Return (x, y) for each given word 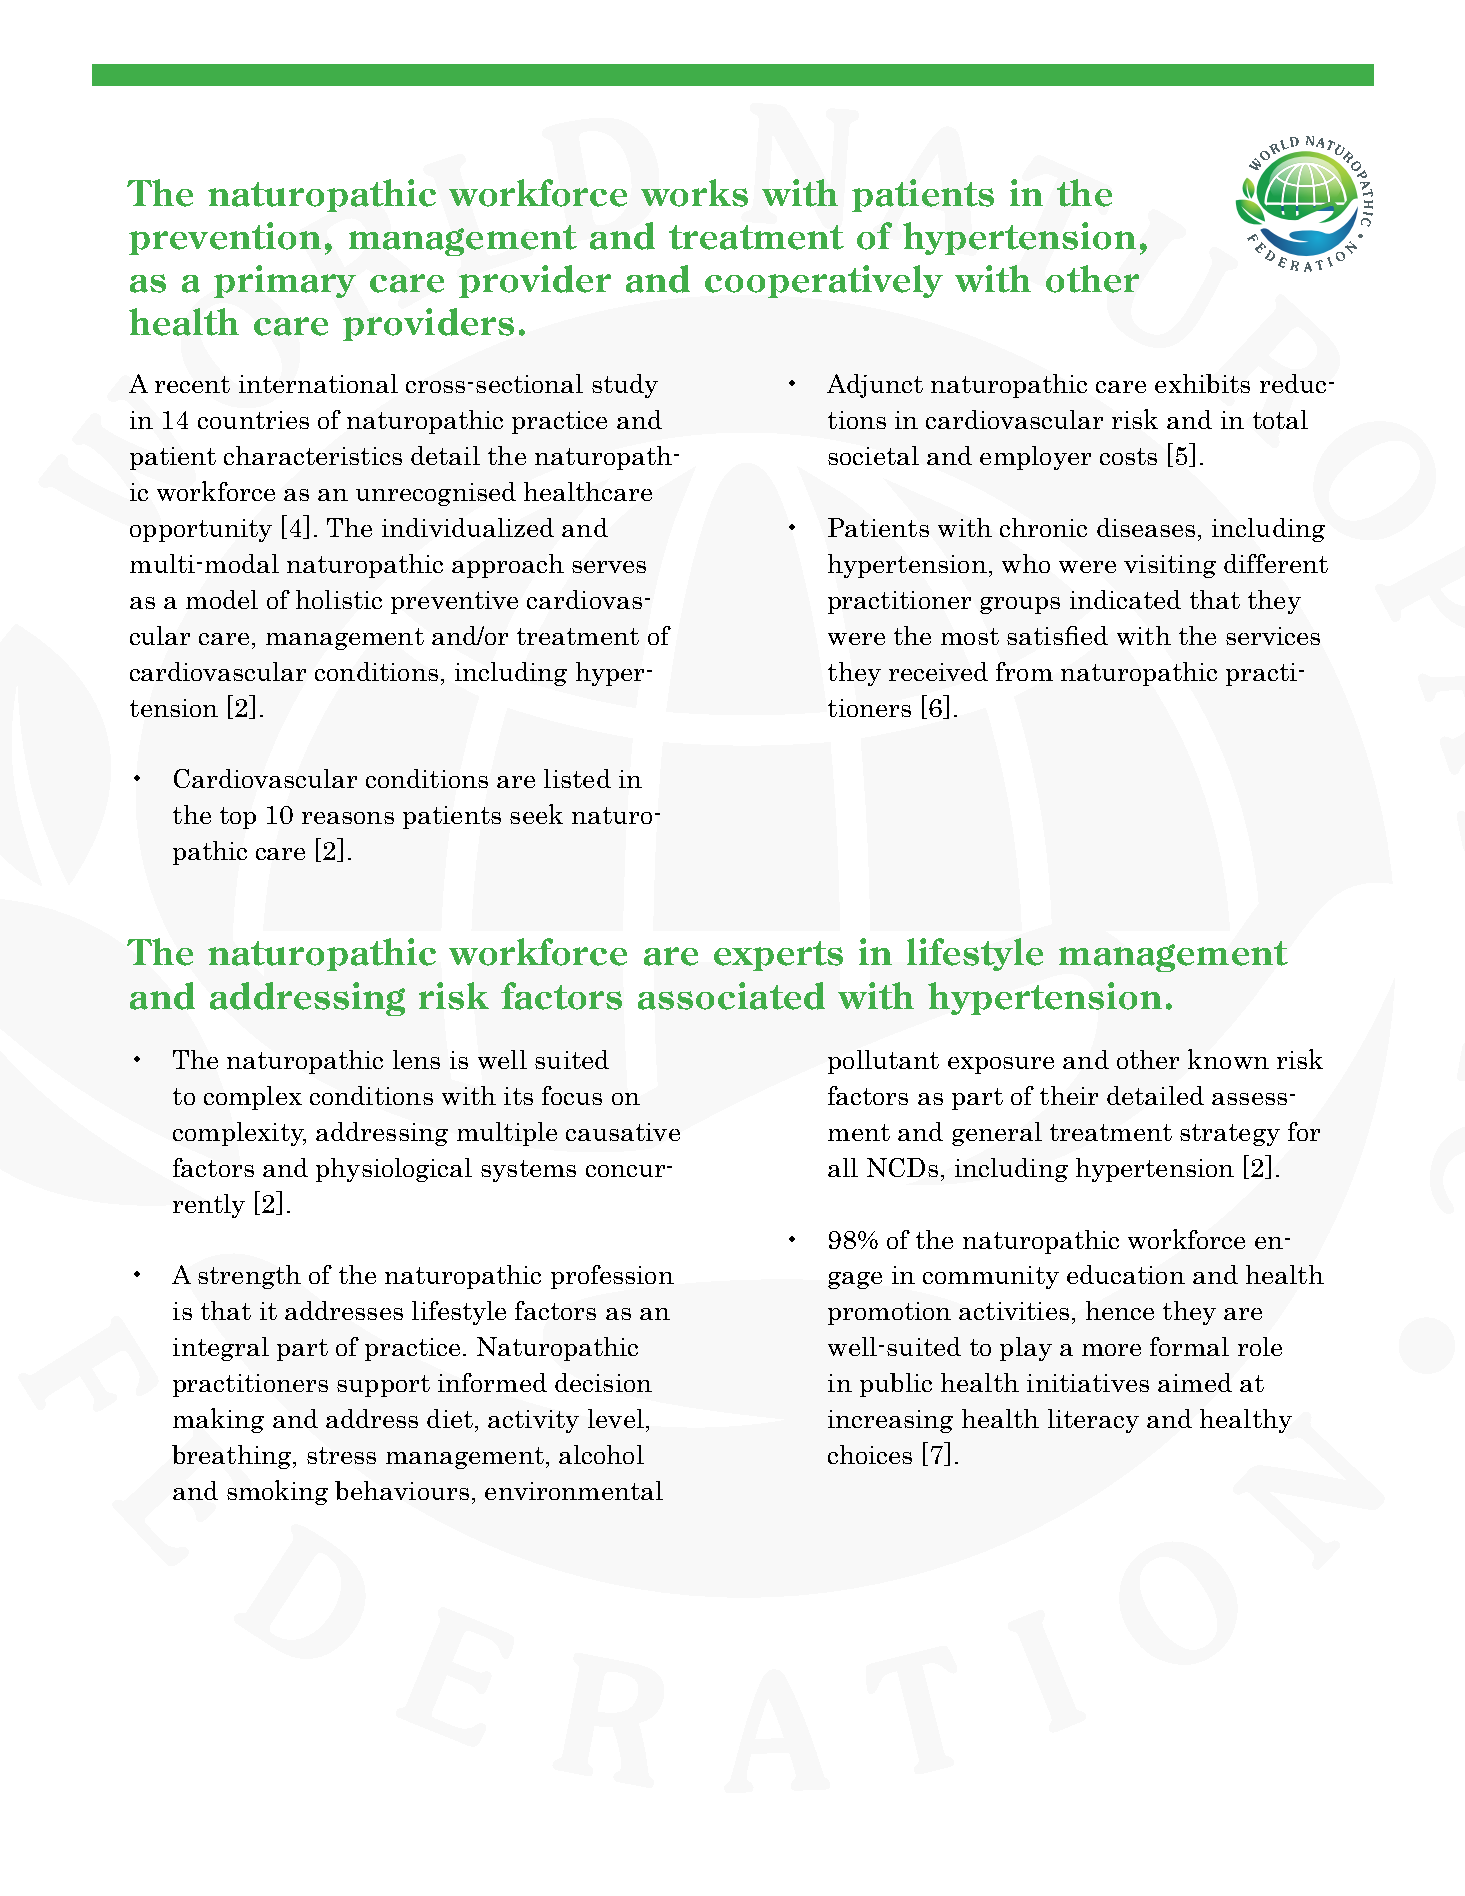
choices (870, 1454)
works (694, 193)
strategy (1230, 1135)
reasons (348, 818)
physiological (394, 1170)
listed (577, 778)
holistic (339, 599)
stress (341, 1455)
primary (285, 281)
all (843, 1167)
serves (609, 567)
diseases (1146, 527)
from (1024, 671)
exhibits (1202, 383)
